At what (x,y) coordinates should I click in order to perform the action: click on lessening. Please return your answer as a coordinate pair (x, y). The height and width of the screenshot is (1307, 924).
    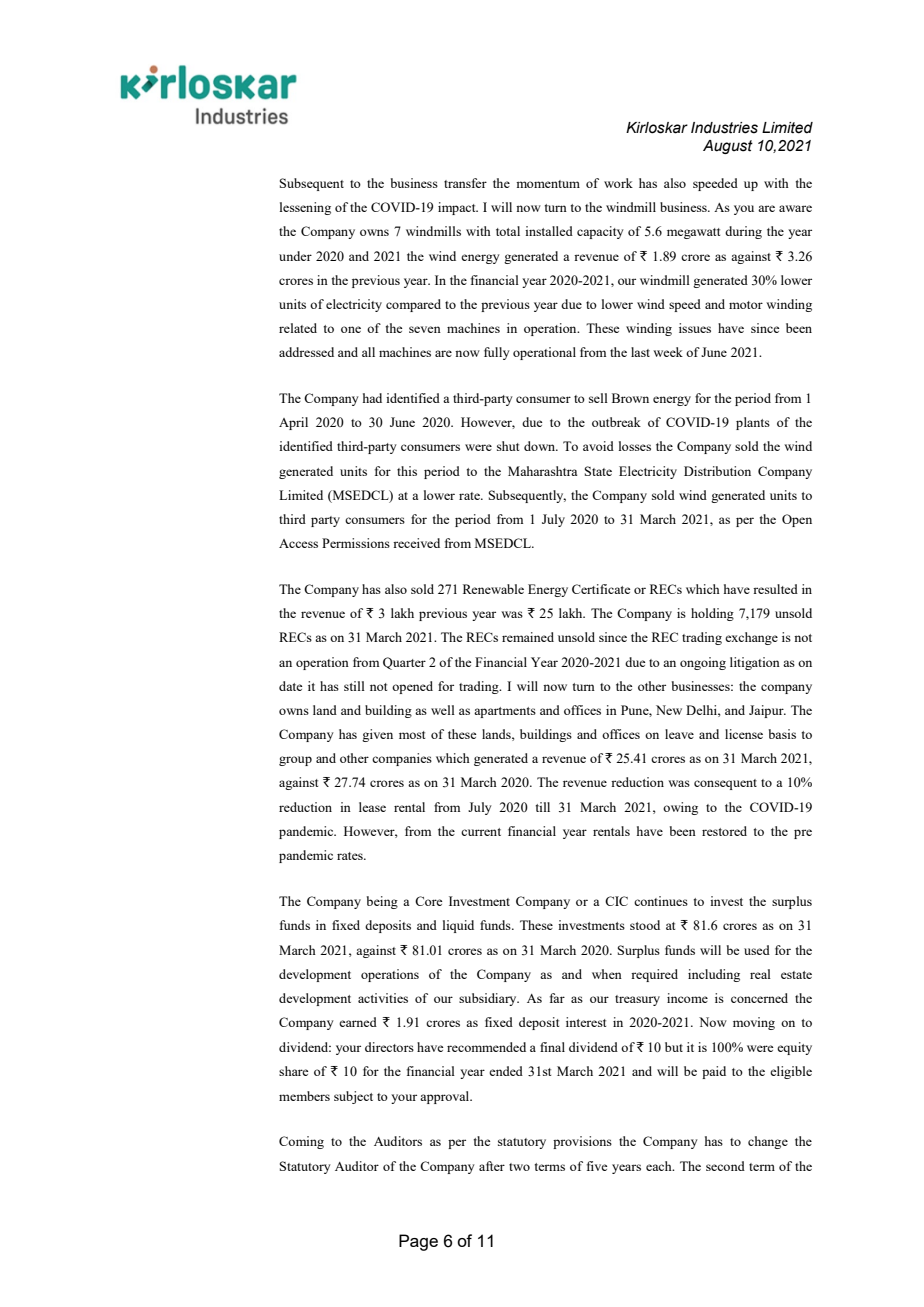
    Looking at the image, I should click on (305, 208).
